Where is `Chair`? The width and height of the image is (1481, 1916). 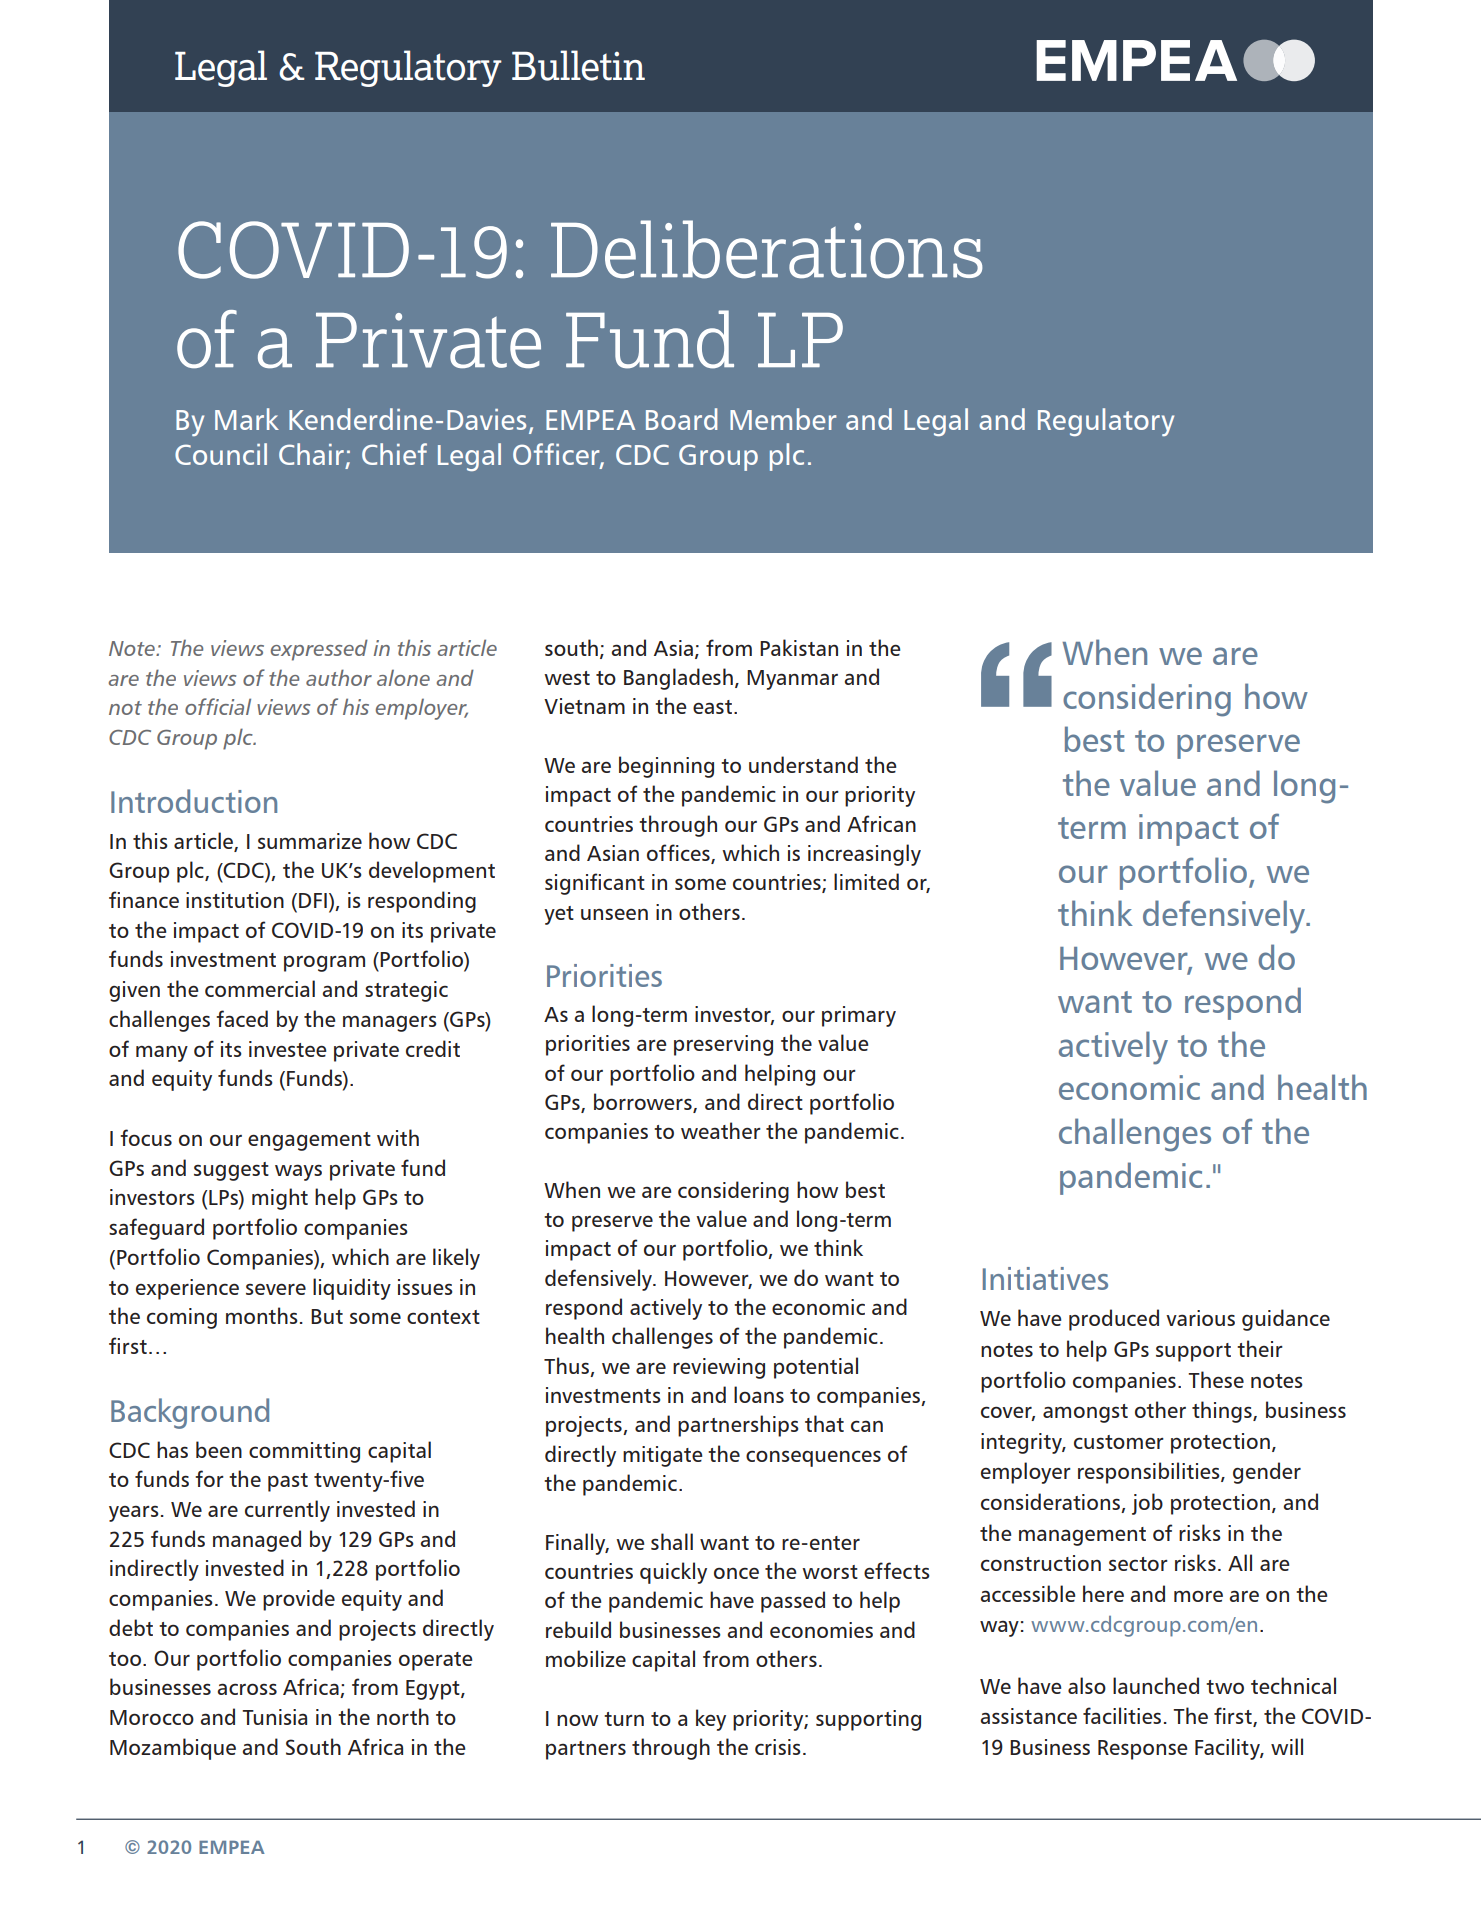
Chair is located at coordinates (311, 454).
